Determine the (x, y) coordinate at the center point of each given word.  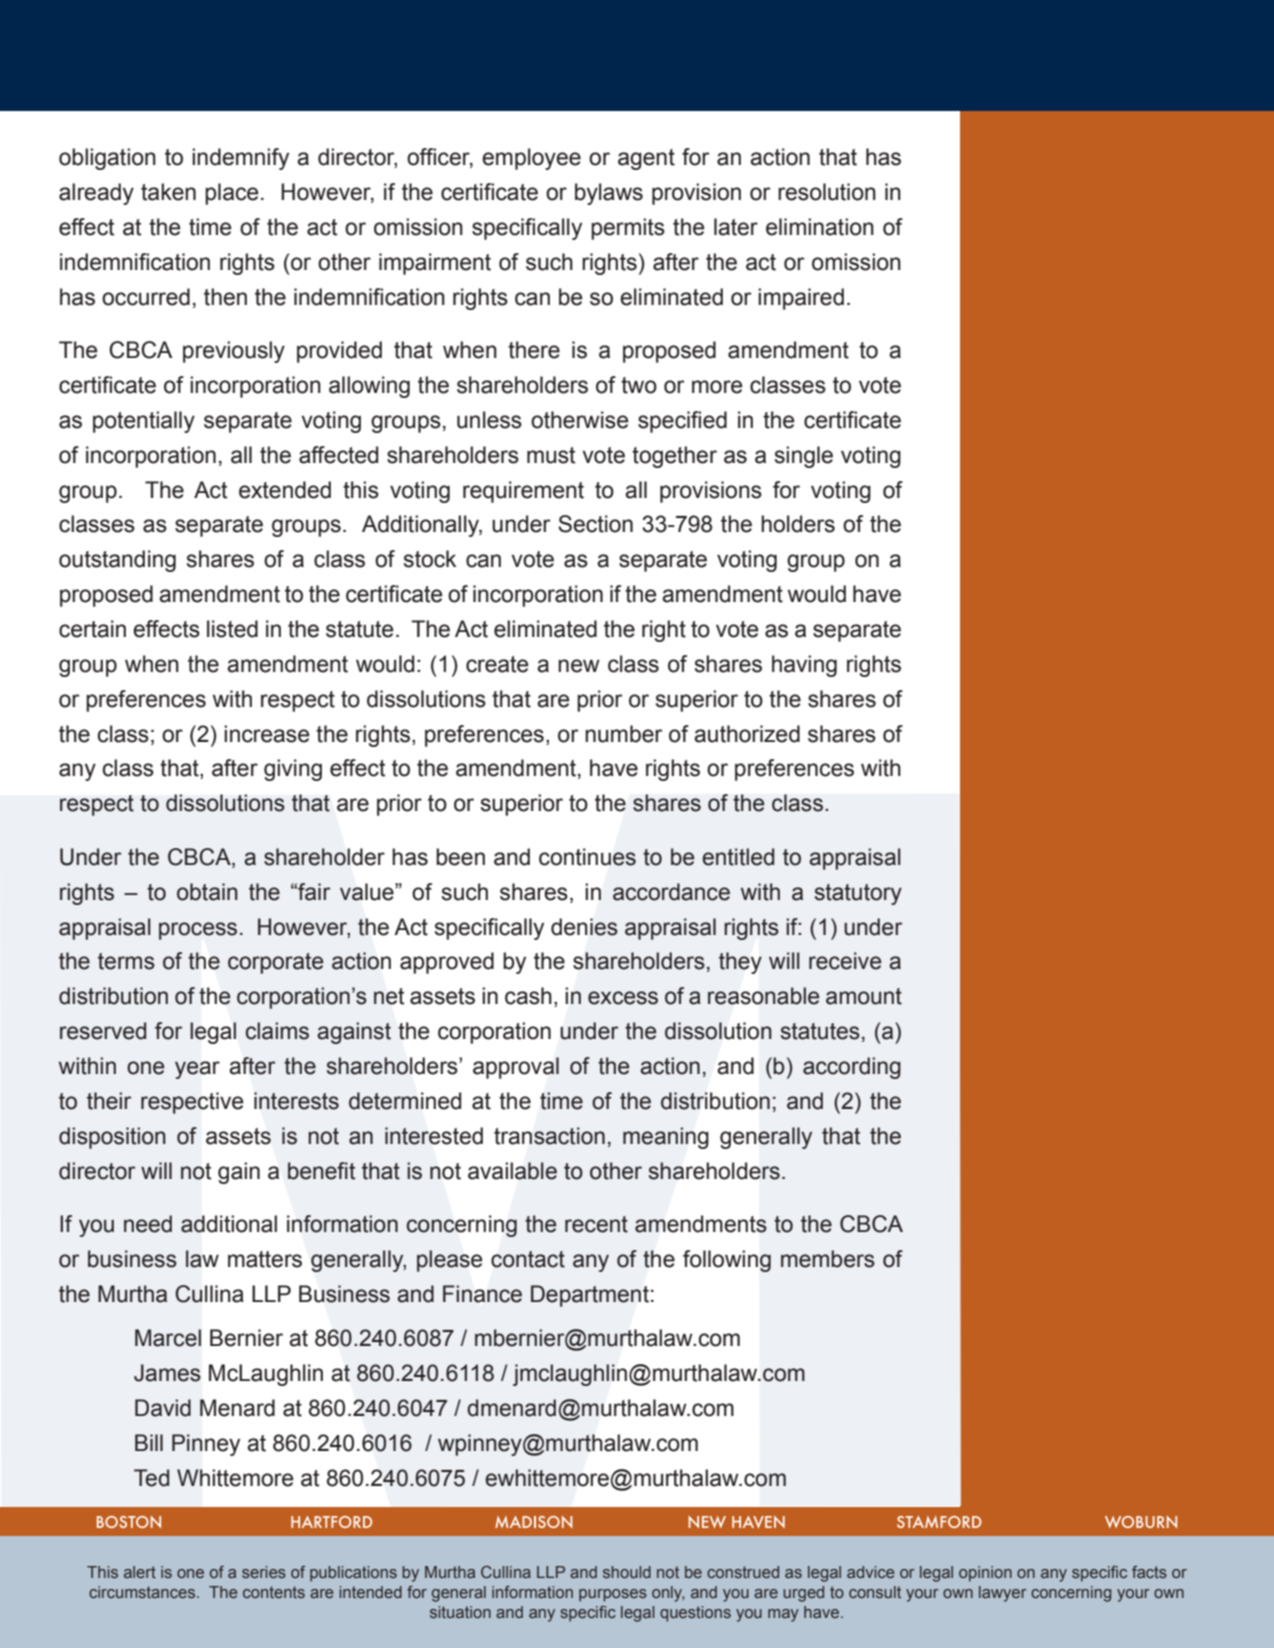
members (828, 1259)
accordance (671, 892)
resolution (827, 192)
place (232, 194)
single (804, 457)
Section (595, 524)
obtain (207, 892)
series (264, 1572)
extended (285, 490)
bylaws (609, 194)
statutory (858, 894)
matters (265, 1259)
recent (596, 1224)
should (627, 1572)
